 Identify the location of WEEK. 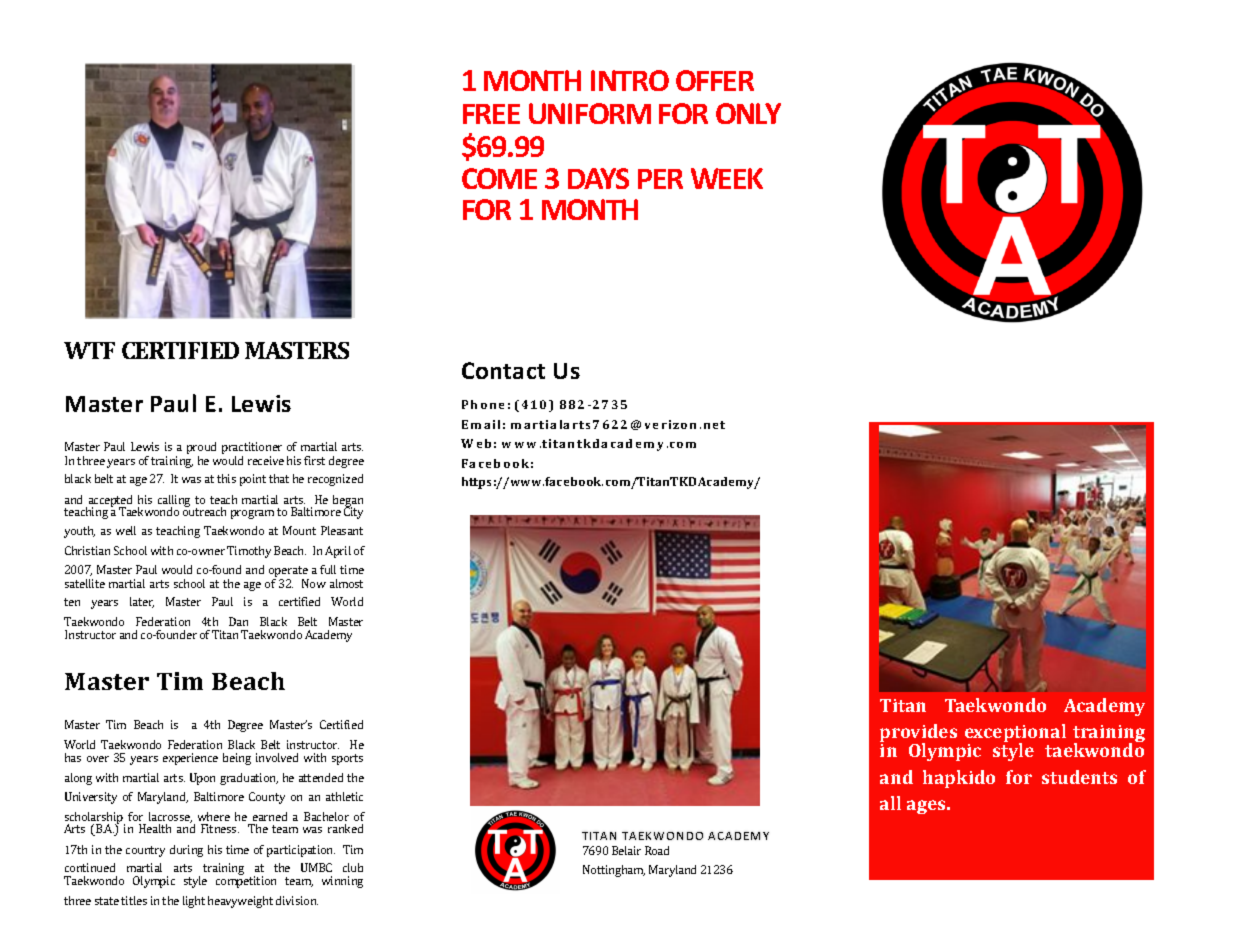
(727, 178).
